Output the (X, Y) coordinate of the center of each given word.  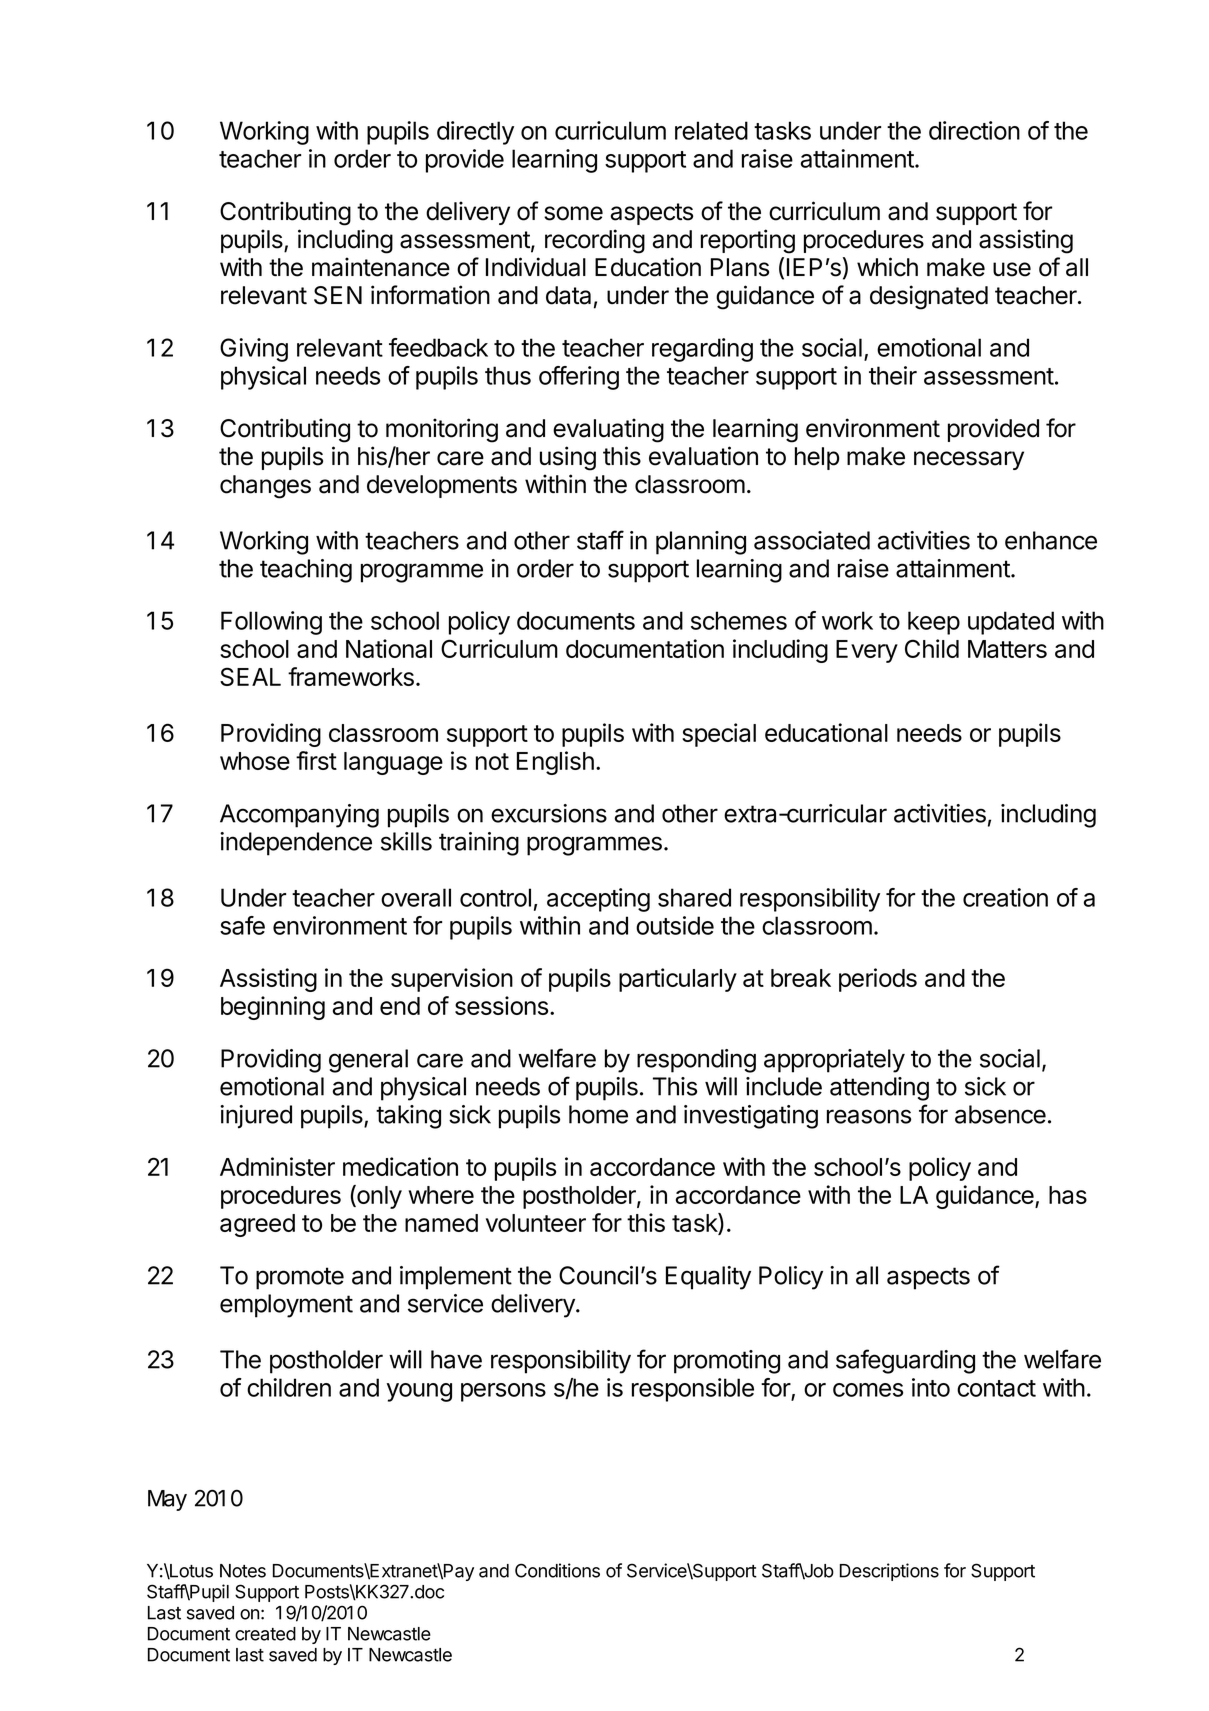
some (573, 213)
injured (256, 1117)
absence (1000, 1114)
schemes (739, 620)
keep (934, 623)
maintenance (381, 267)
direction (974, 130)
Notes (243, 1571)
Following (271, 623)
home (598, 1114)
